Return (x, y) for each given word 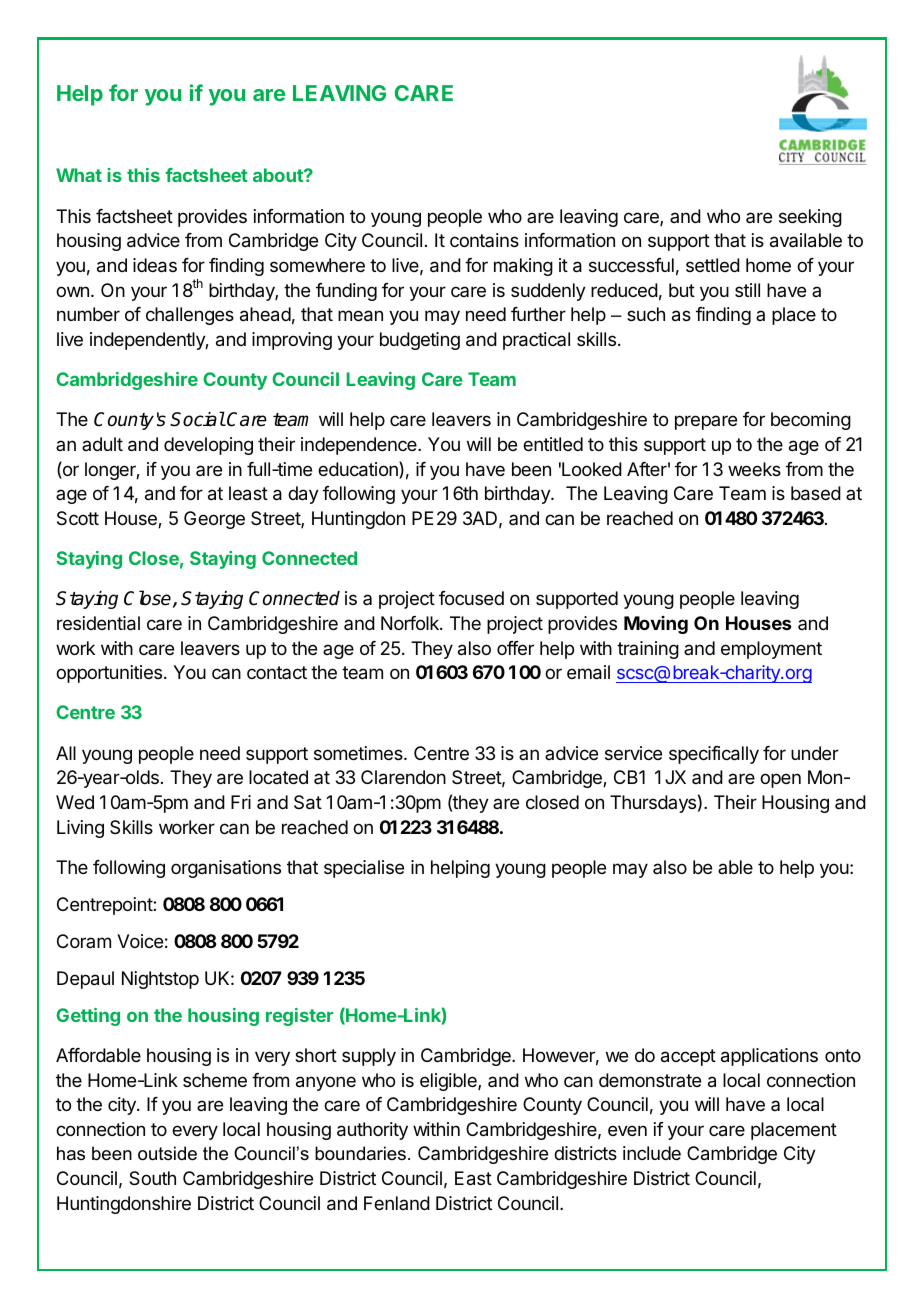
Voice (140, 941)
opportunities (109, 674)
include (652, 1153)
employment (771, 650)
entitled (553, 444)
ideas (155, 265)
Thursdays (653, 804)
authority (372, 1131)
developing (208, 446)
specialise (364, 869)
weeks (754, 469)
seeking (810, 218)
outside (167, 1153)
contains (484, 240)
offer (515, 648)
